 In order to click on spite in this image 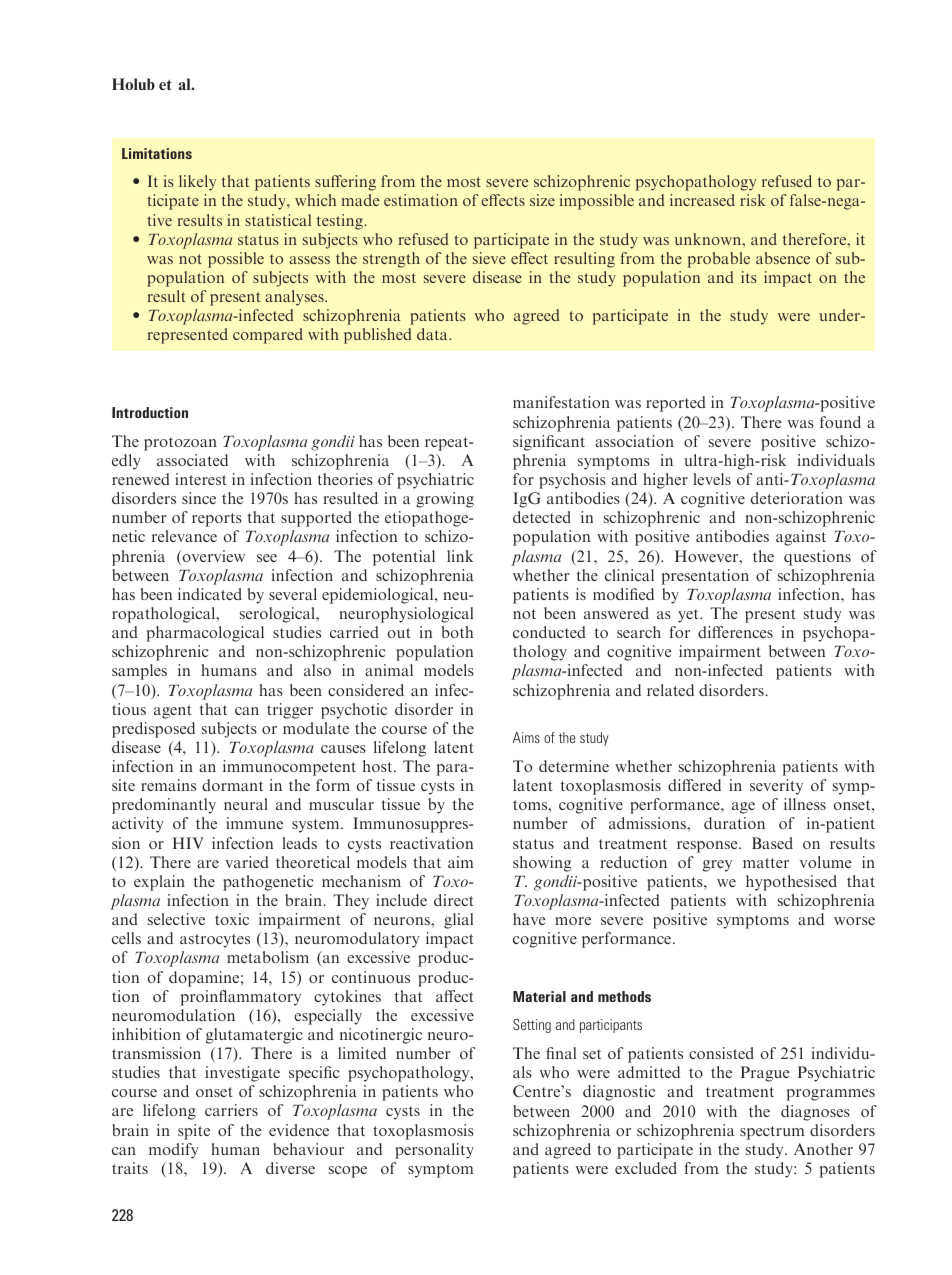, I will do `click(194, 1132)`.
